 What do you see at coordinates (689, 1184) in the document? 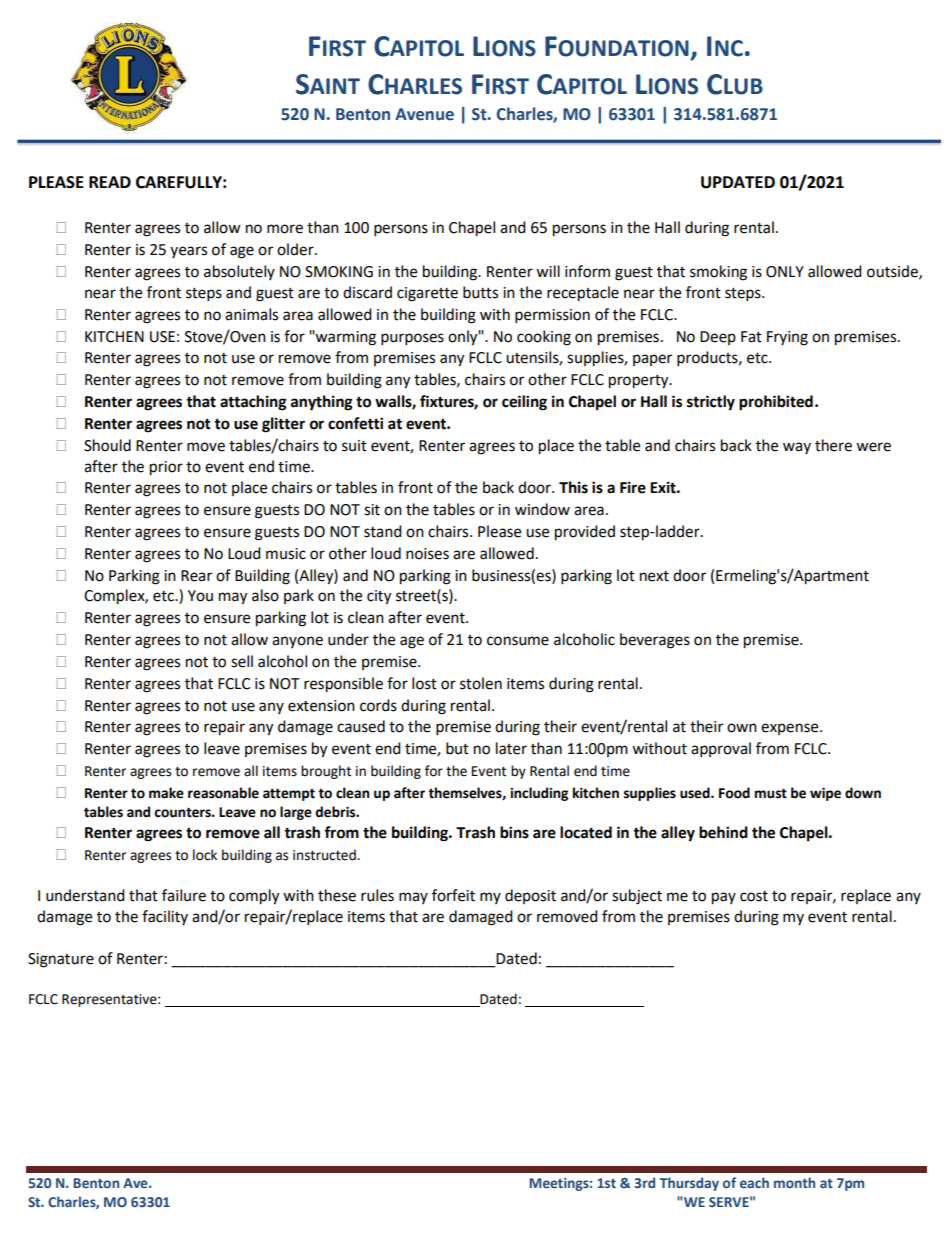
I see `Thursday` at bounding box center [689, 1184].
